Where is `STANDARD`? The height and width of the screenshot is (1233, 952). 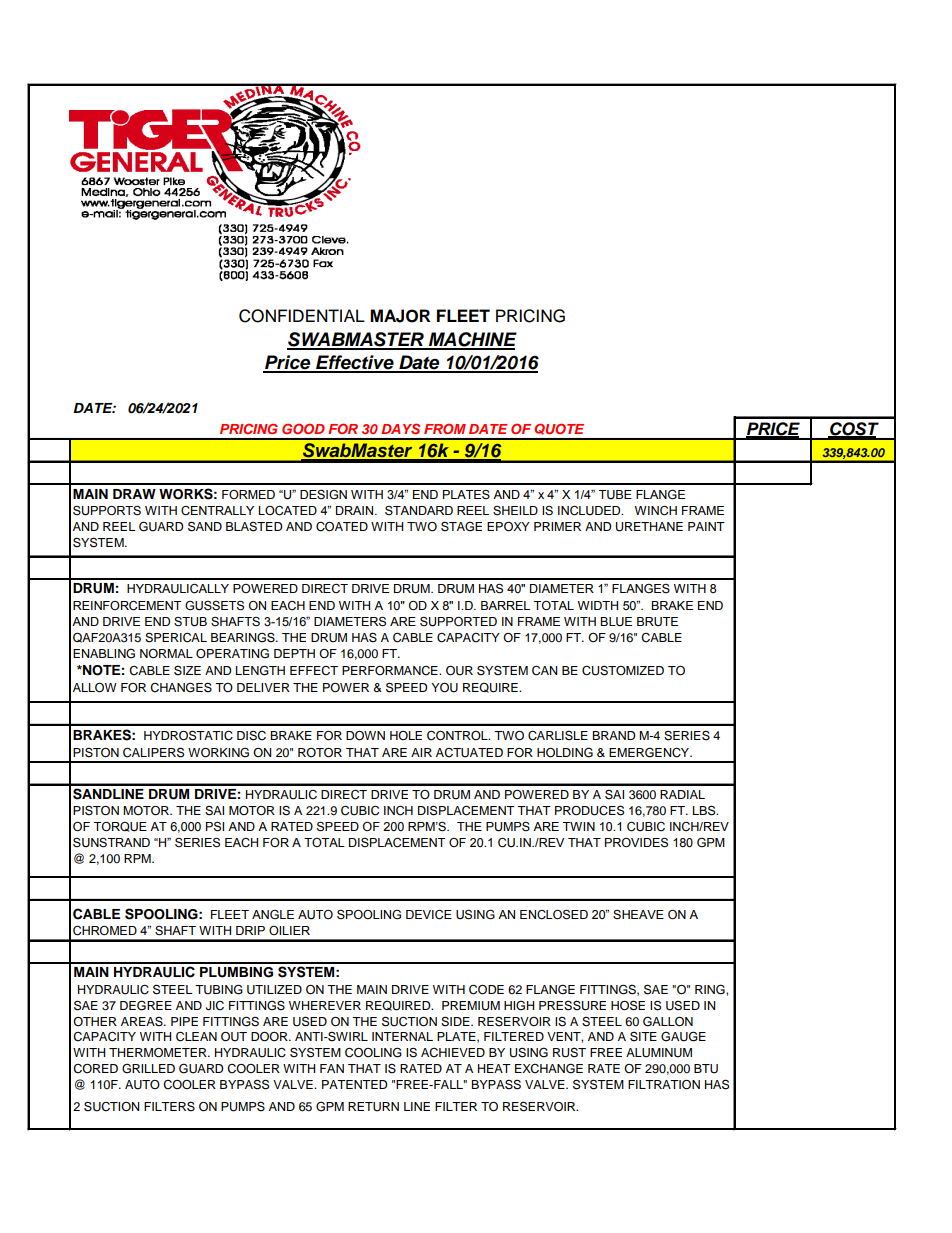
STANDARD is located at coordinates (419, 511).
